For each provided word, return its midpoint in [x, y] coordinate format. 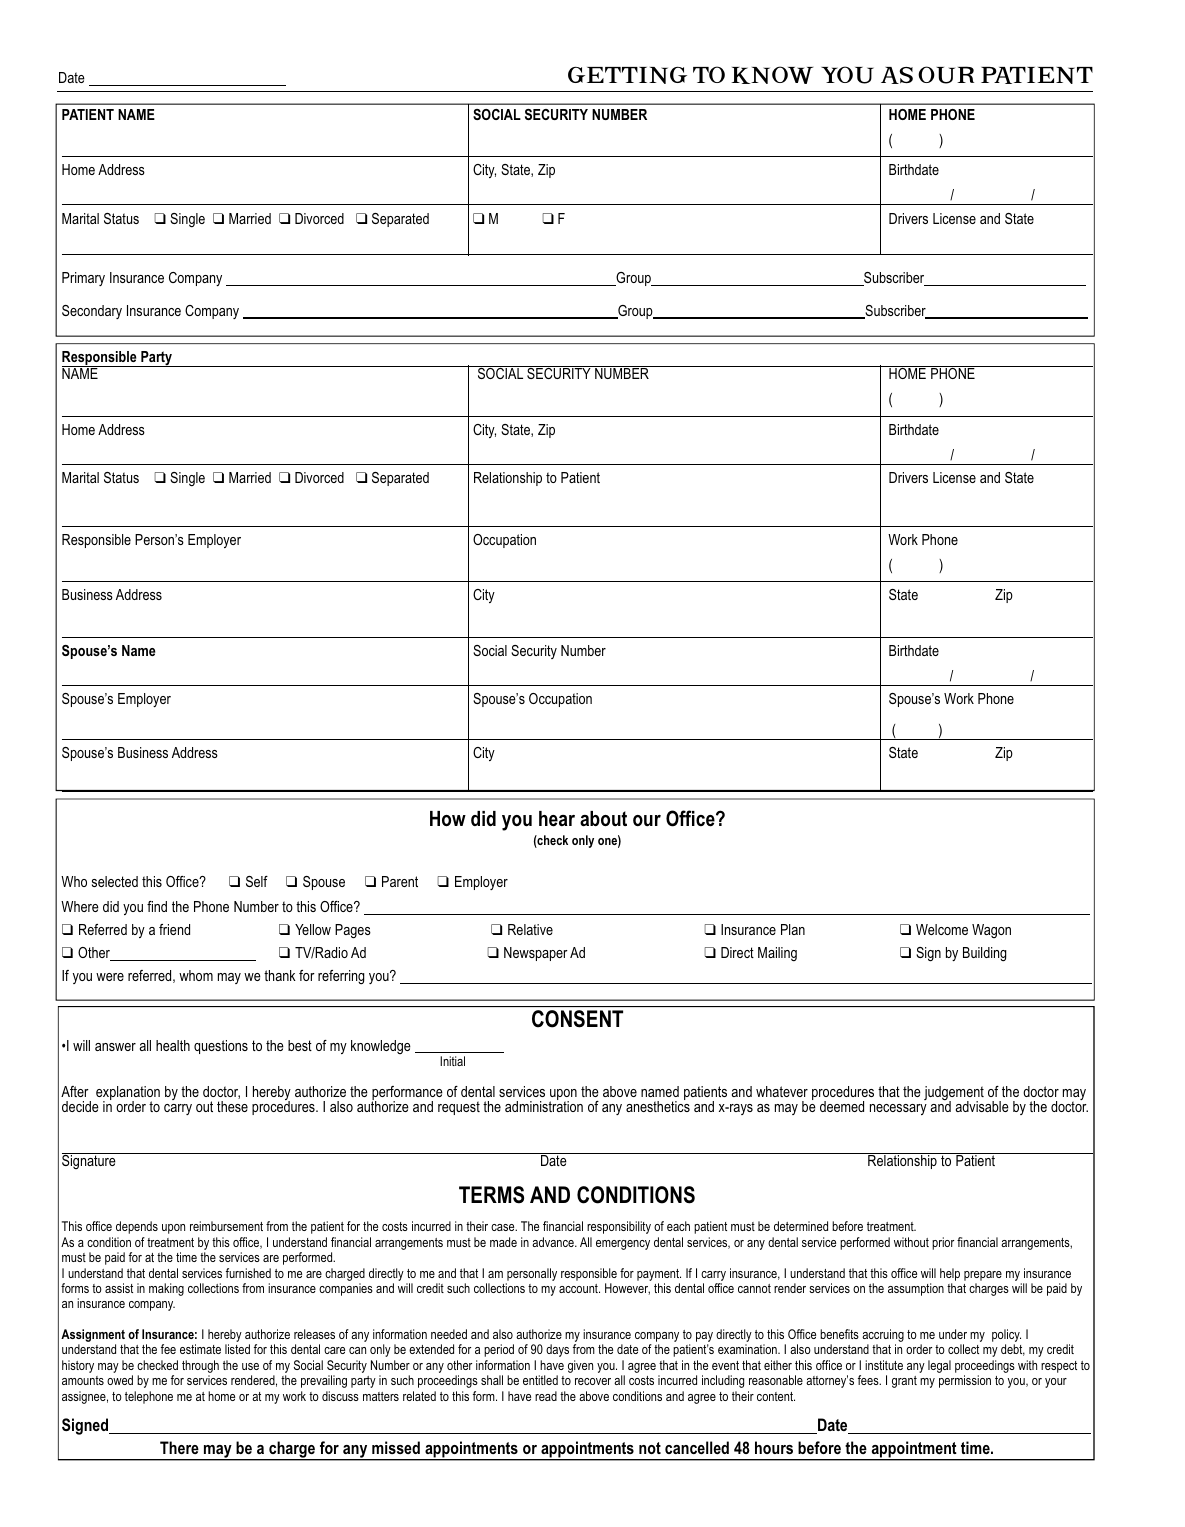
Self [257, 881]
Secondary [92, 312]
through [200, 1368]
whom [196, 975]
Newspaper [536, 954]
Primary [83, 279]
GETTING [627, 75]
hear [557, 819]
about [603, 819]
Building [985, 954]
